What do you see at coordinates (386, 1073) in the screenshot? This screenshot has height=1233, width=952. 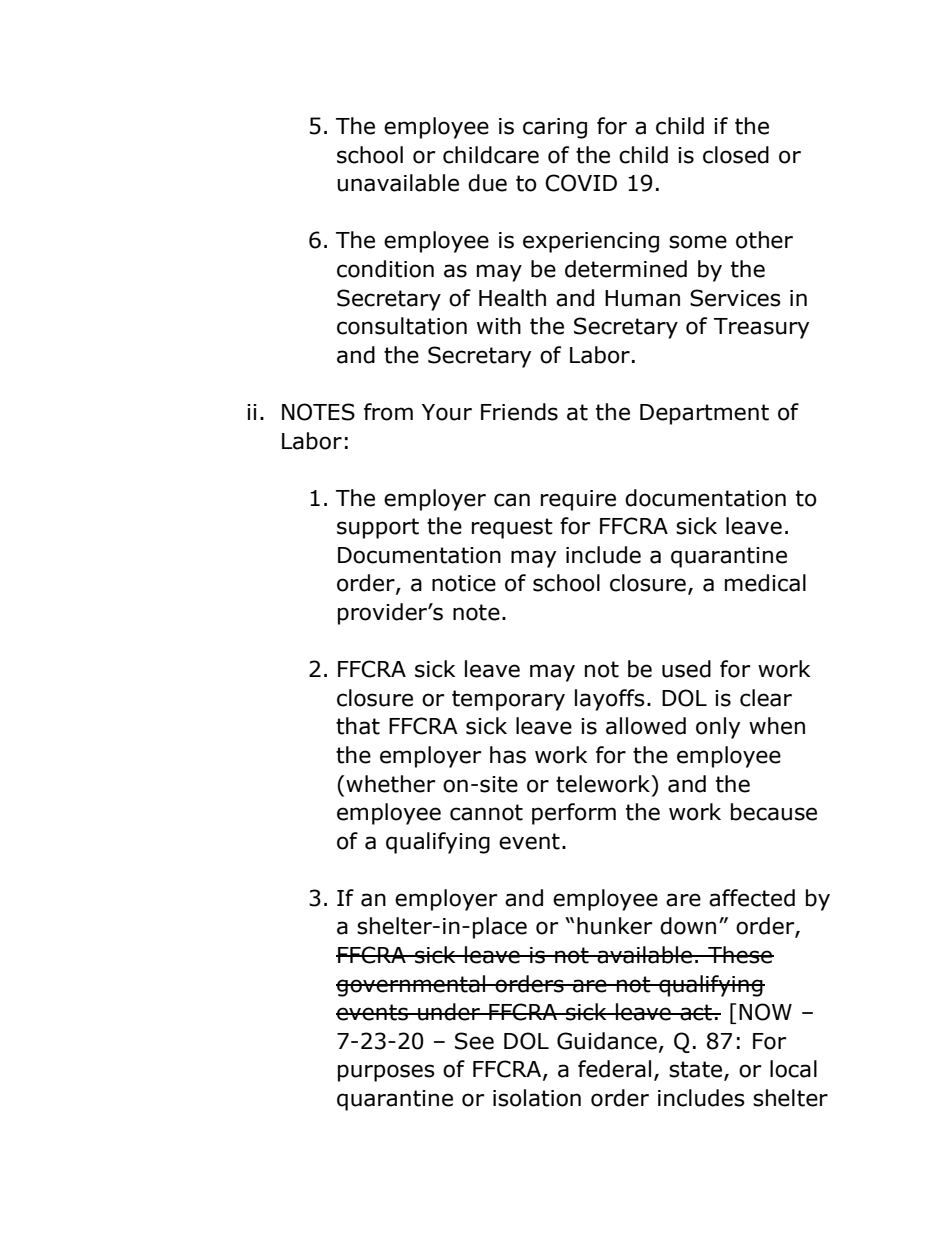 I see `purposes` at bounding box center [386, 1073].
